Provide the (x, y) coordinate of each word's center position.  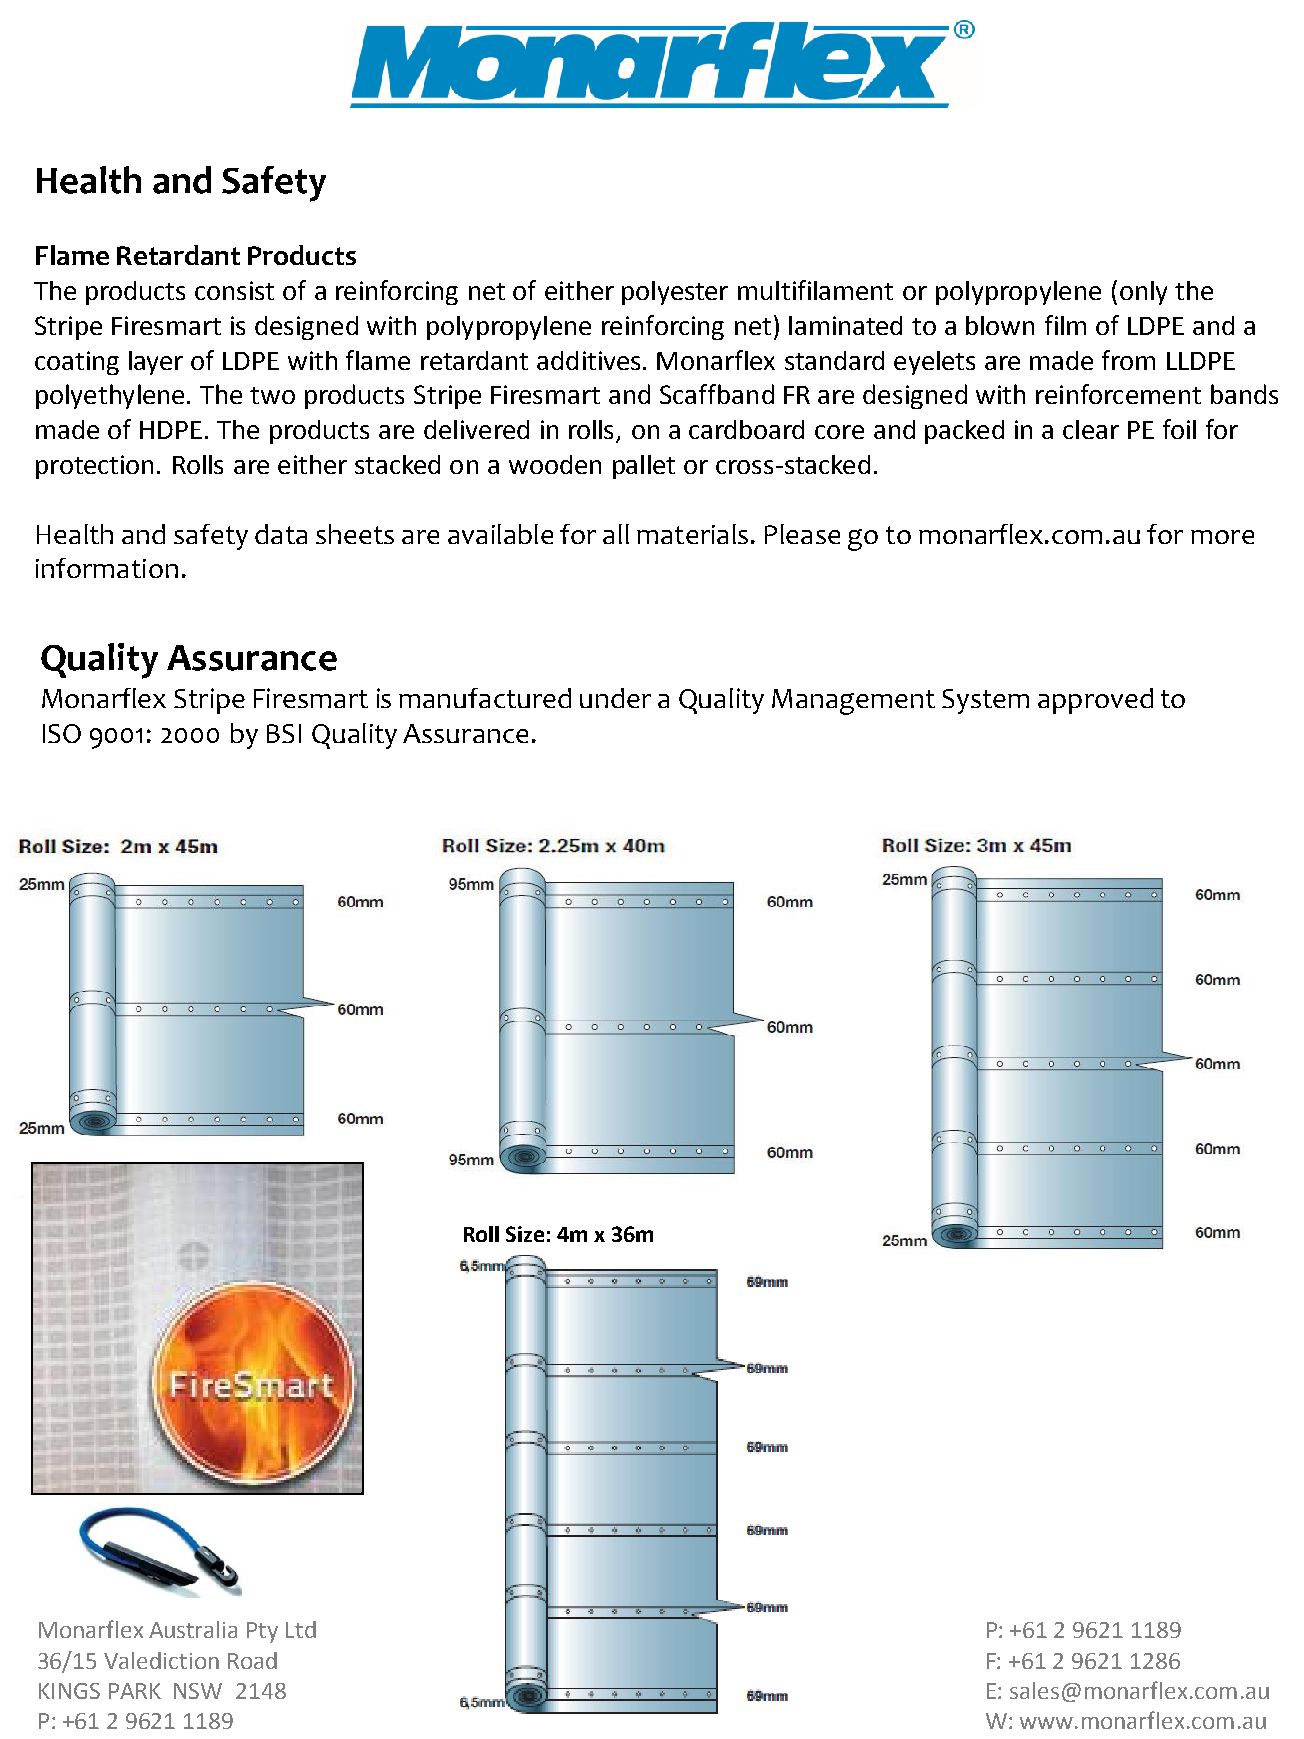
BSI (284, 733)
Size (525, 1234)
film (1065, 325)
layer (156, 363)
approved (1095, 701)
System (985, 701)
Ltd (301, 1629)
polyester (675, 293)
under (615, 698)
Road (252, 1660)
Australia (193, 1629)
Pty (262, 1632)
